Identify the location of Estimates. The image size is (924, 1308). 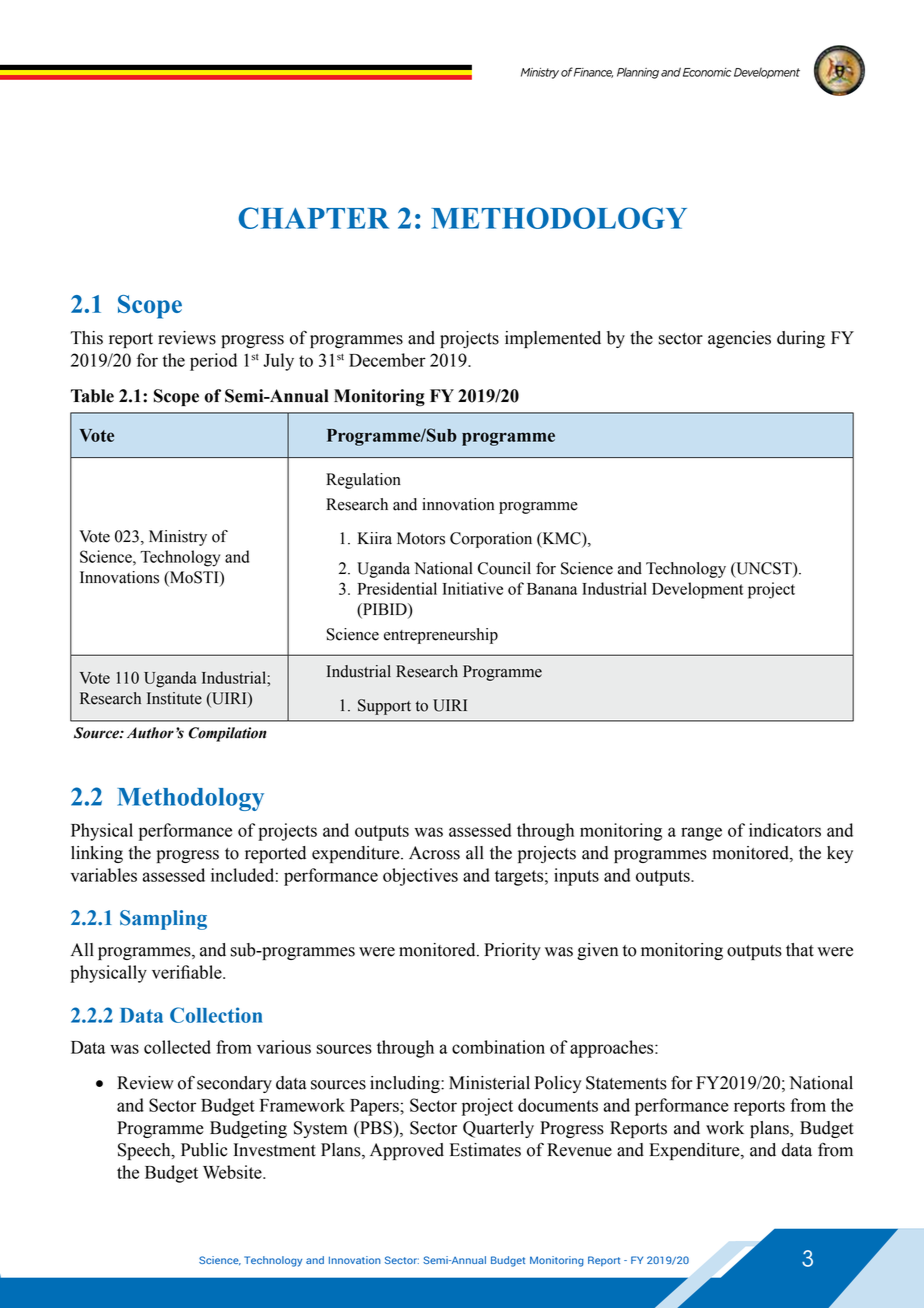
(485, 1150).
